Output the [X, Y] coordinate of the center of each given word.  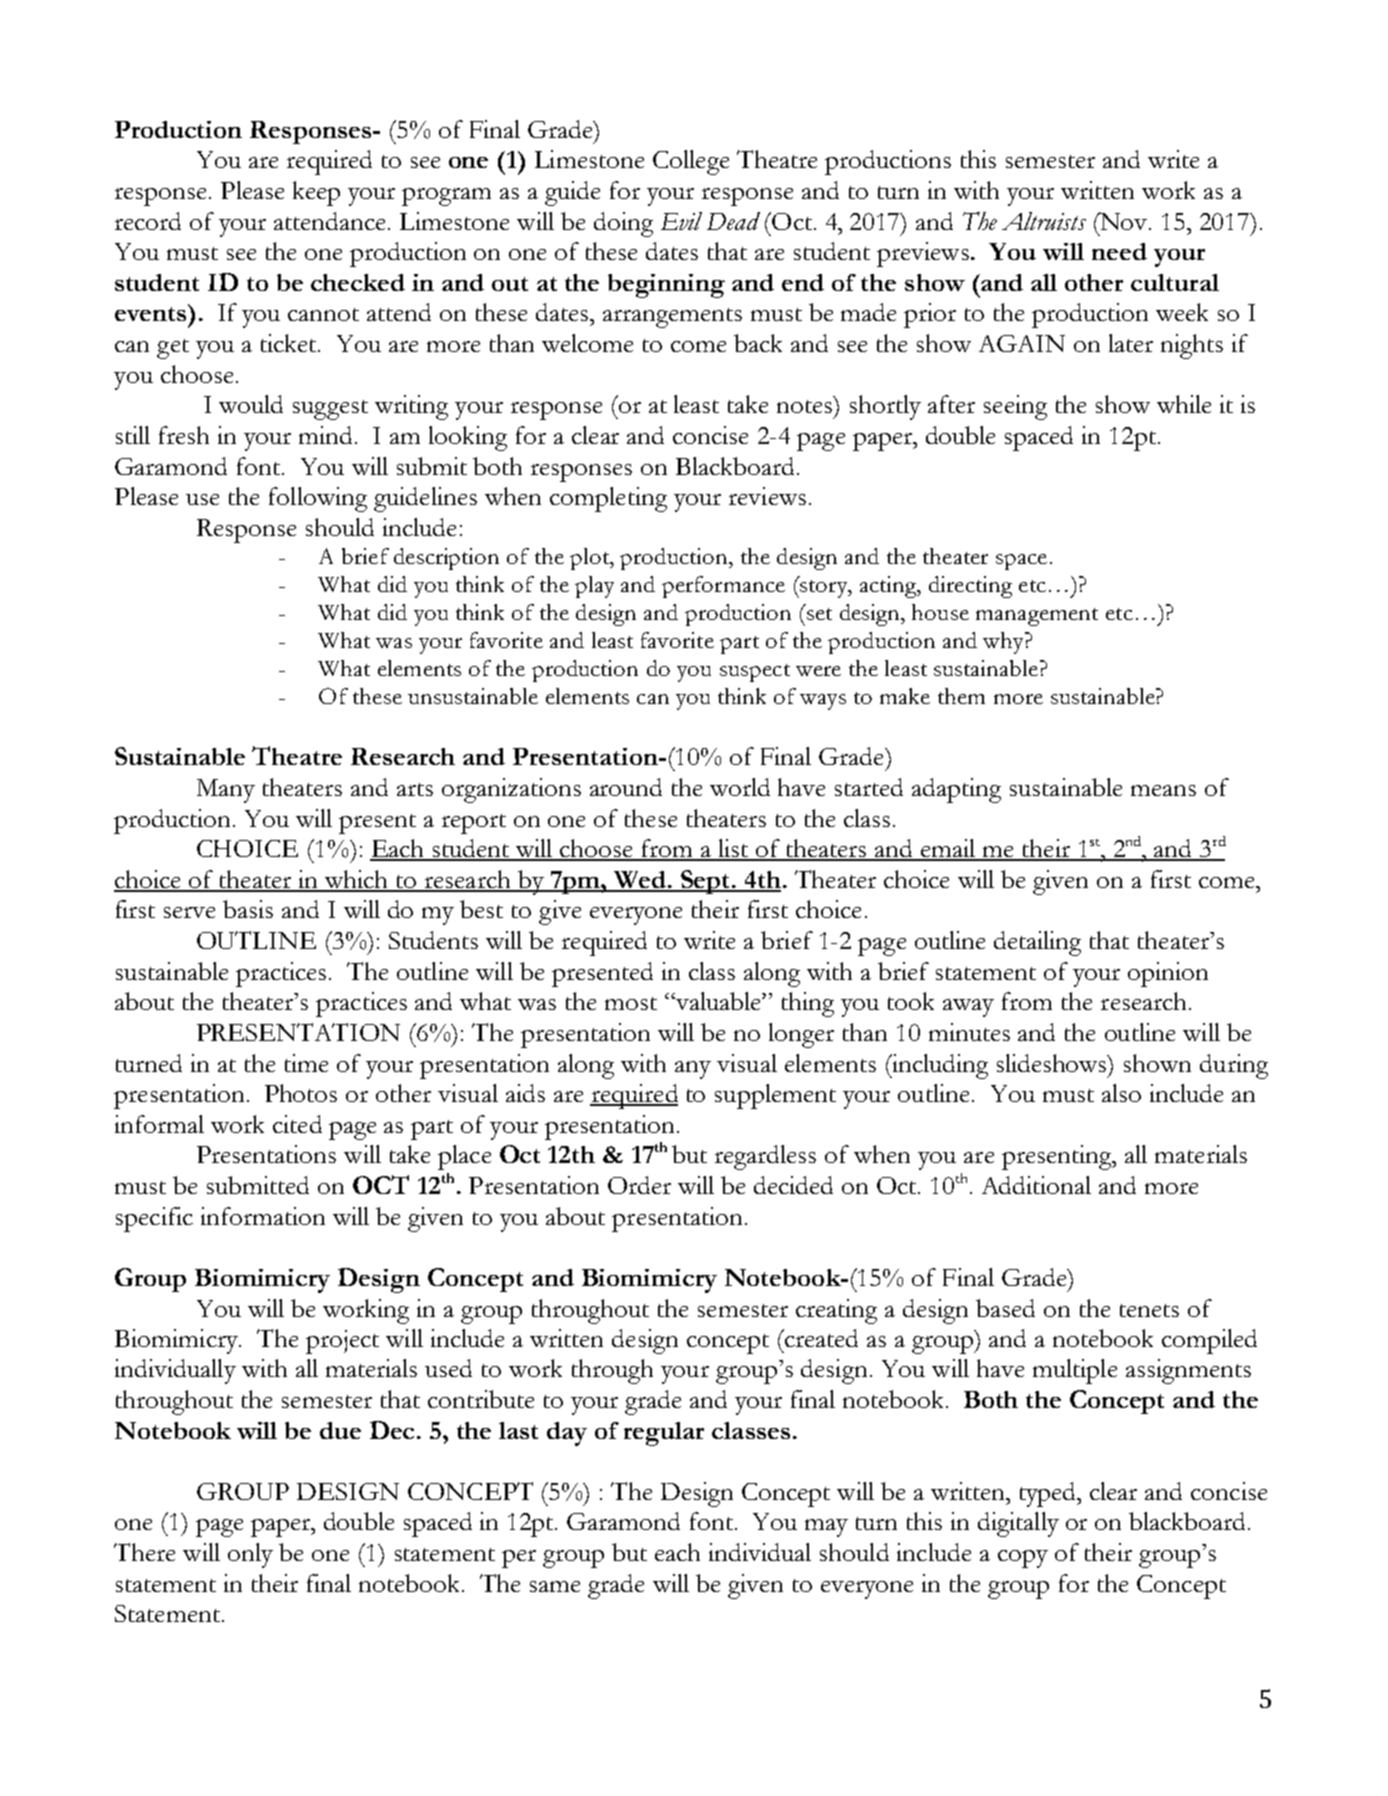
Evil [681, 221]
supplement [775, 1096]
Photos [301, 1093]
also [1121, 1093]
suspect [755, 673]
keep [316, 193]
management [1037, 617]
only [250, 1555]
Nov [1124, 221]
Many [226, 791]
